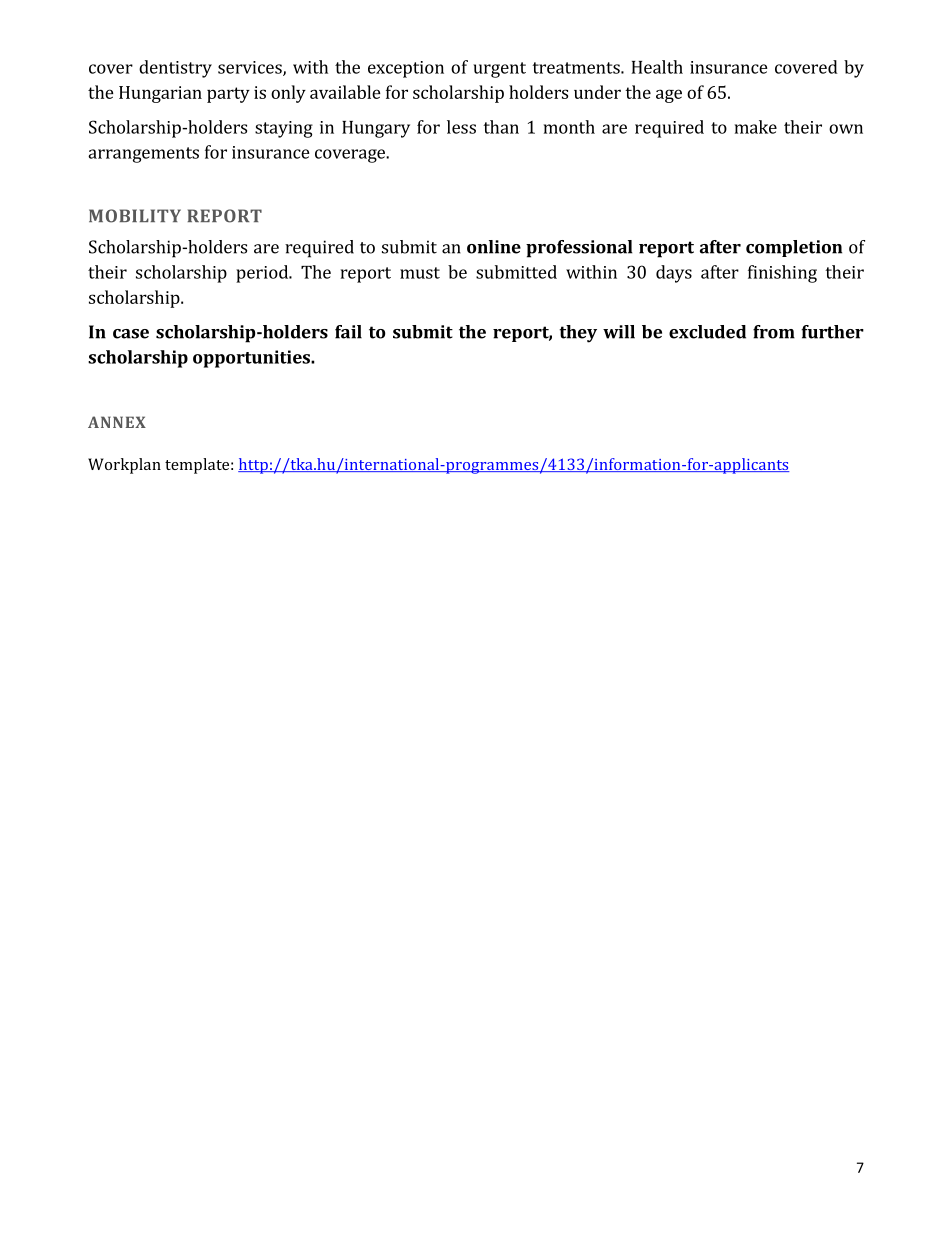  I want to click on Health, so click(657, 67).
